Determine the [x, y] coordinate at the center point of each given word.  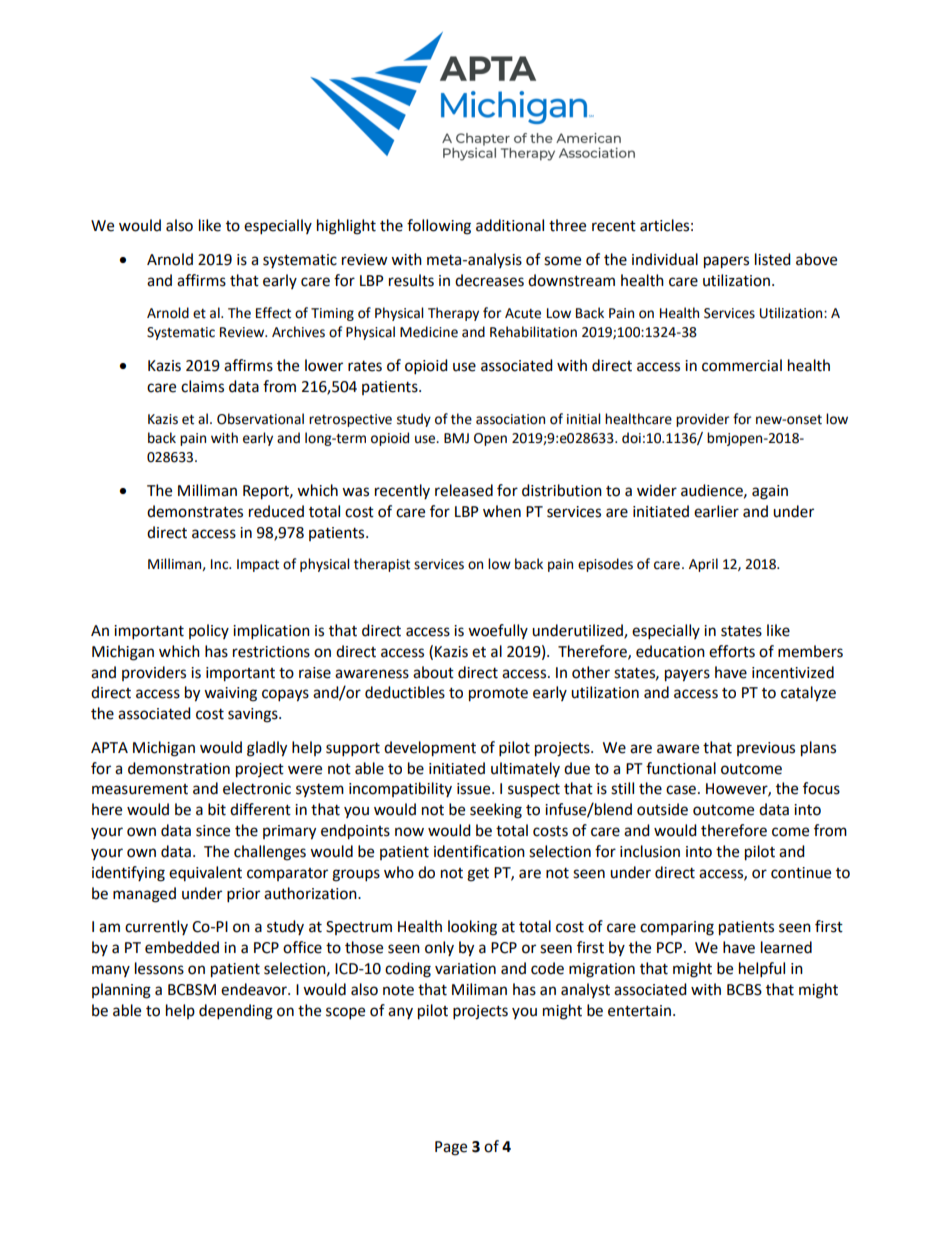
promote [498, 695]
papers [726, 262]
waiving [230, 694]
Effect [273, 313]
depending [236, 1012]
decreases [489, 280]
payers [687, 675]
